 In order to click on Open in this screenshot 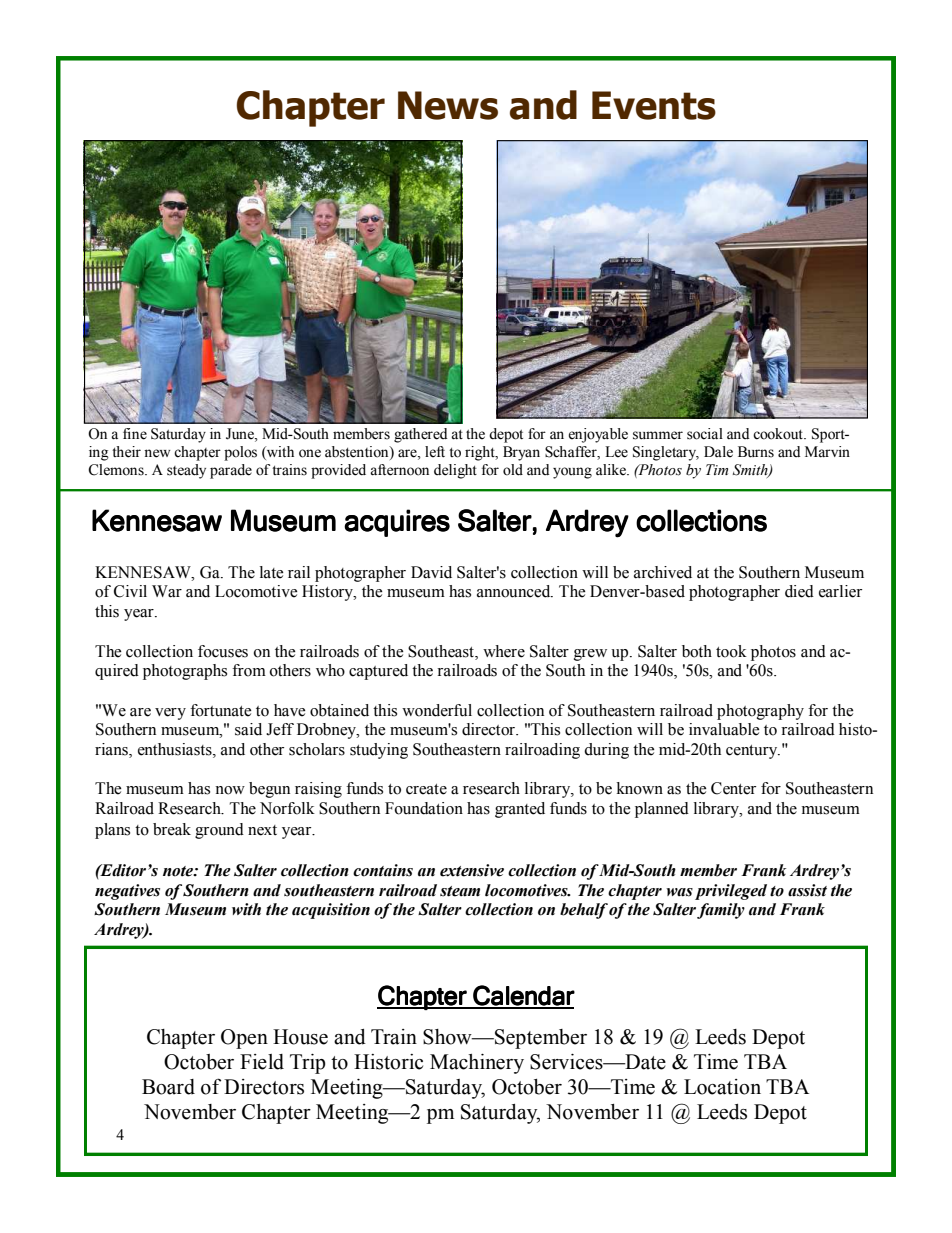, I will do `click(244, 1039)`.
